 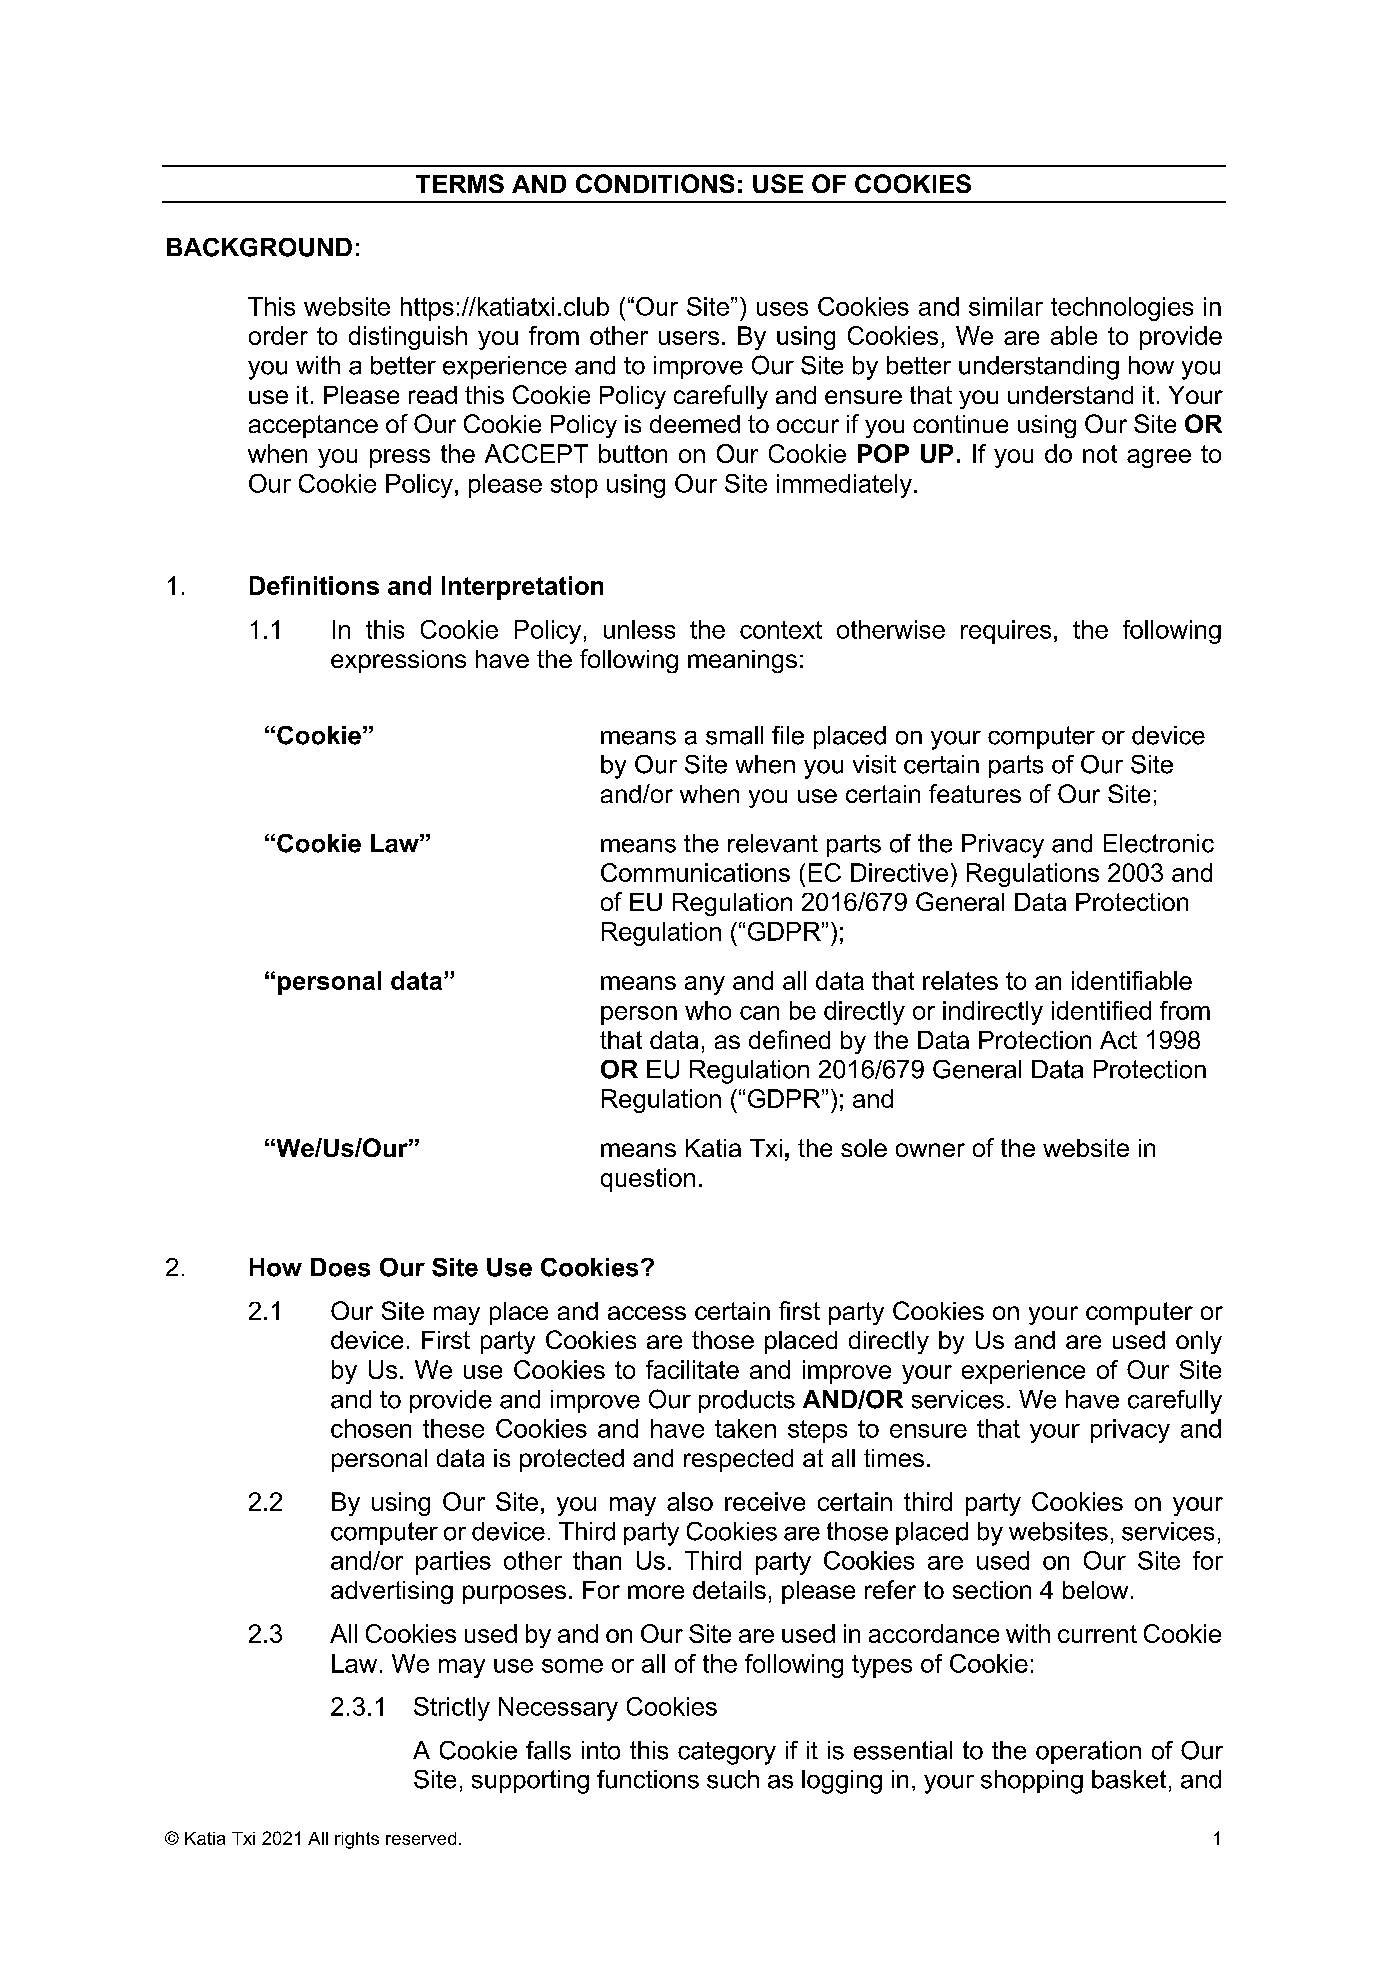 I want to click on technologies, so click(x=1122, y=309).
